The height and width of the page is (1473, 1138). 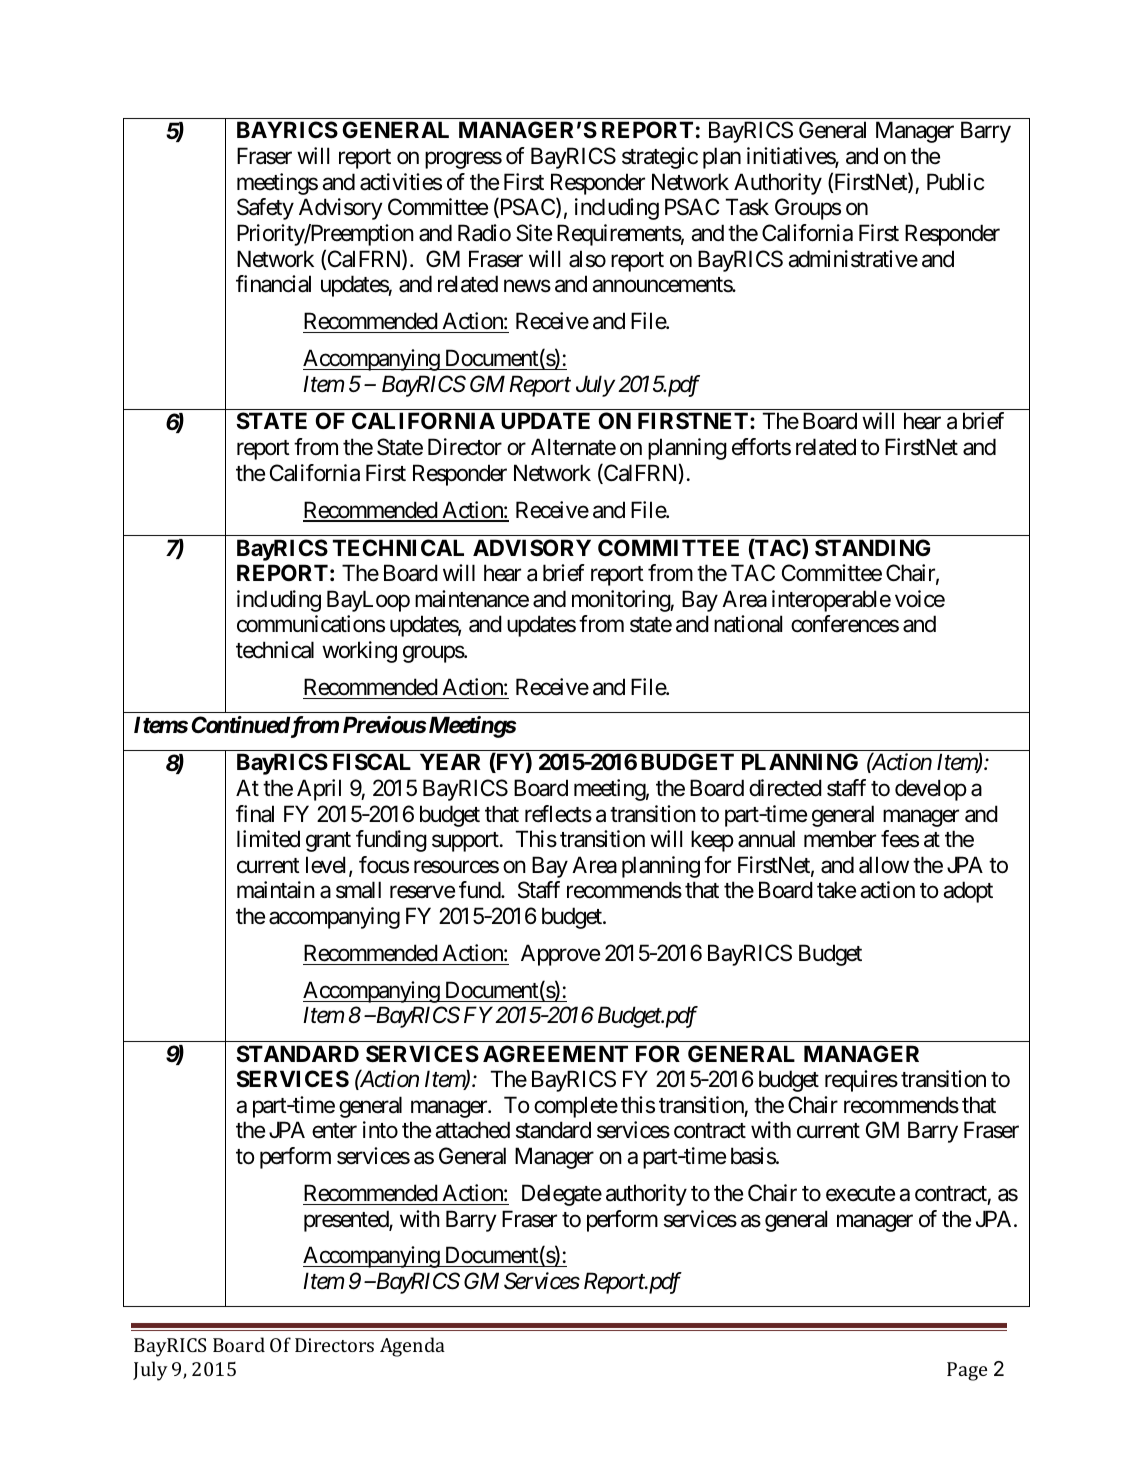 What do you see at coordinates (748, 624) in the page?
I see `national` at bounding box center [748, 624].
